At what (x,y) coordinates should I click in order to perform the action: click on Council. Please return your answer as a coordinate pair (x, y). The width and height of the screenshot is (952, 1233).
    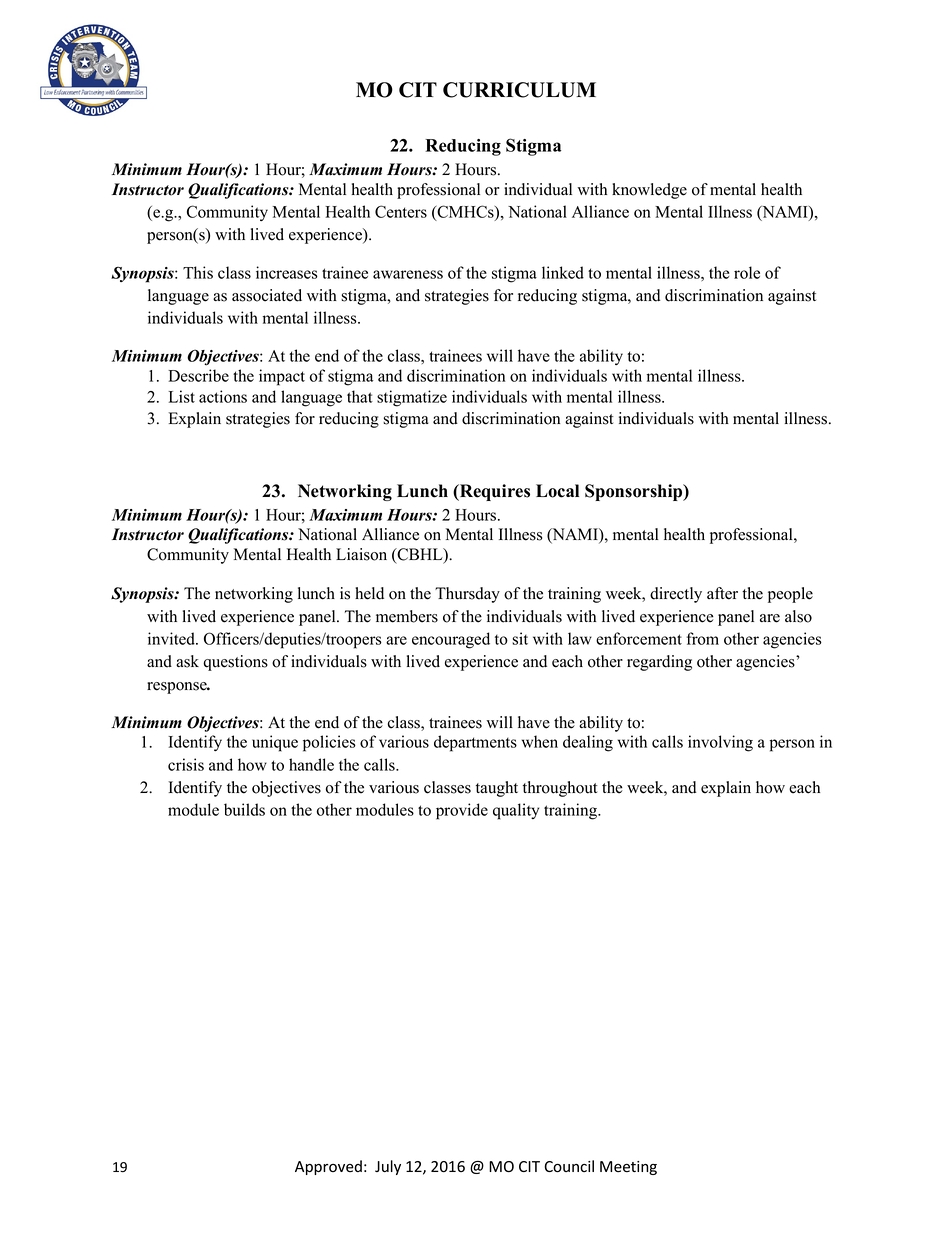
    Looking at the image, I should click on (569, 1166).
